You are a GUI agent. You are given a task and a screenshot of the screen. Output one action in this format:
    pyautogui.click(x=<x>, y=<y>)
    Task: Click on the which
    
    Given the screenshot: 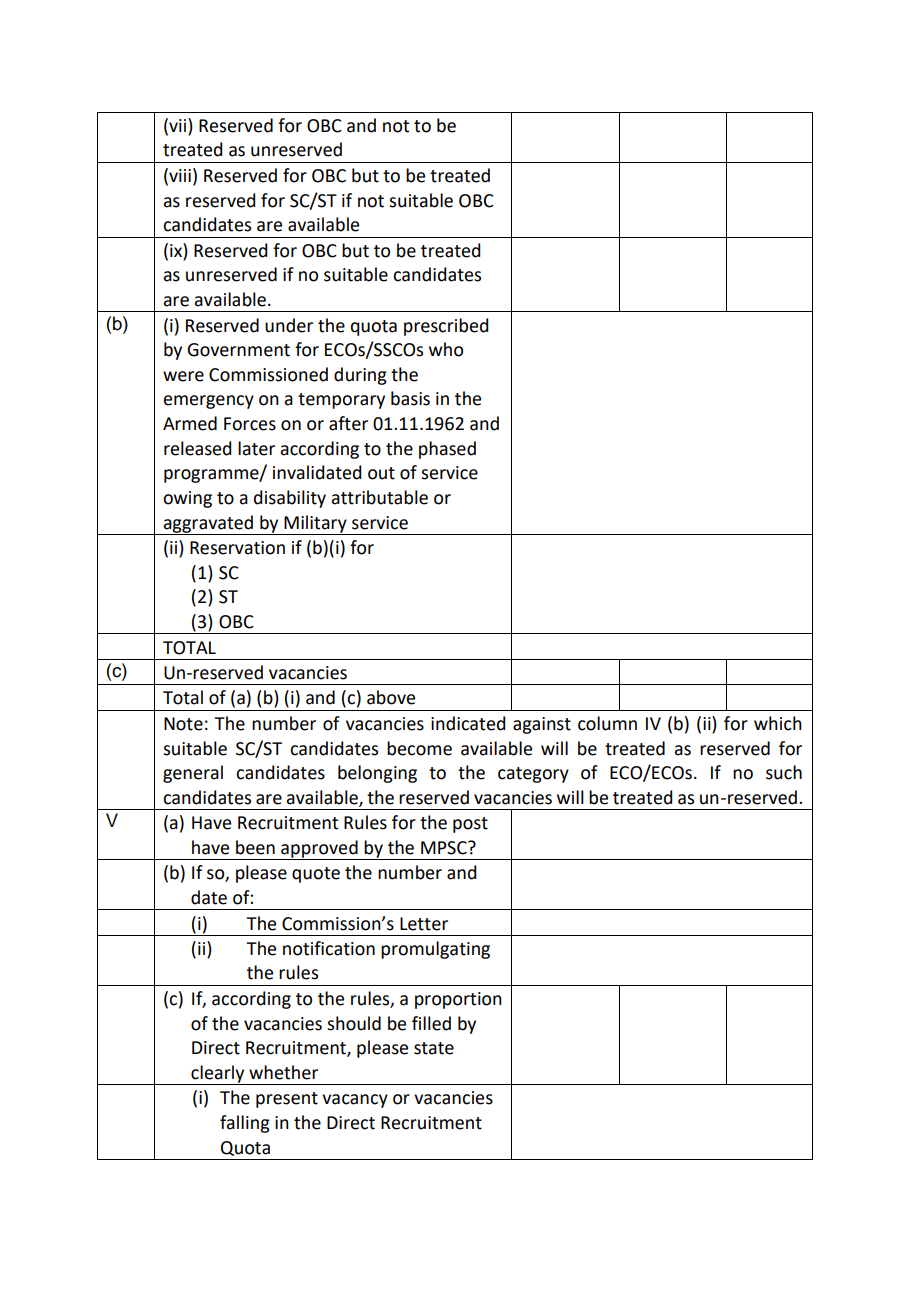 What is the action you would take?
    pyautogui.click(x=778, y=723)
